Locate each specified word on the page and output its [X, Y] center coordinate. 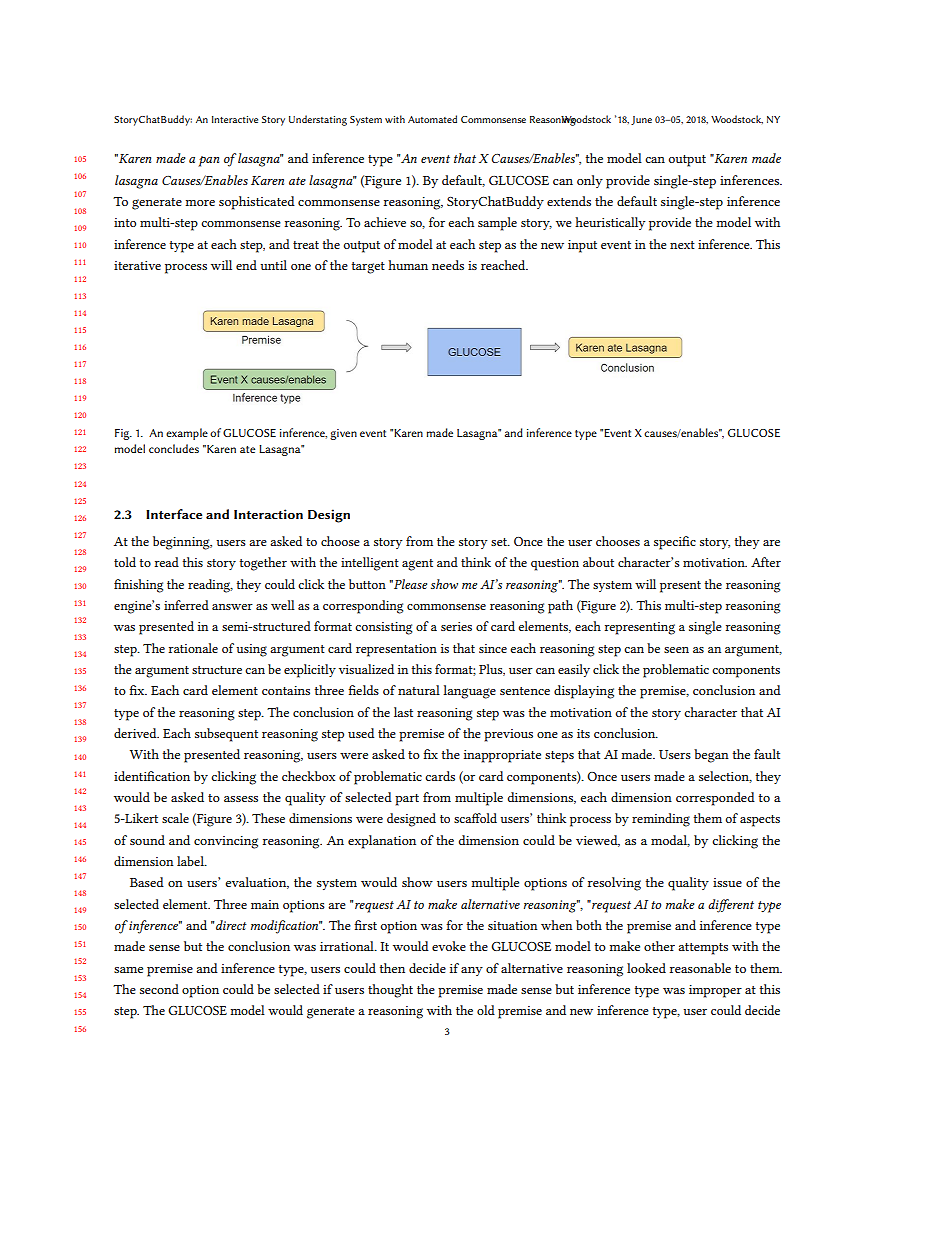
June [641, 120]
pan [208, 161]
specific [675, 543]
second [159, 989]
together [263, 564]
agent [417, 565]
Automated [432, 119]
